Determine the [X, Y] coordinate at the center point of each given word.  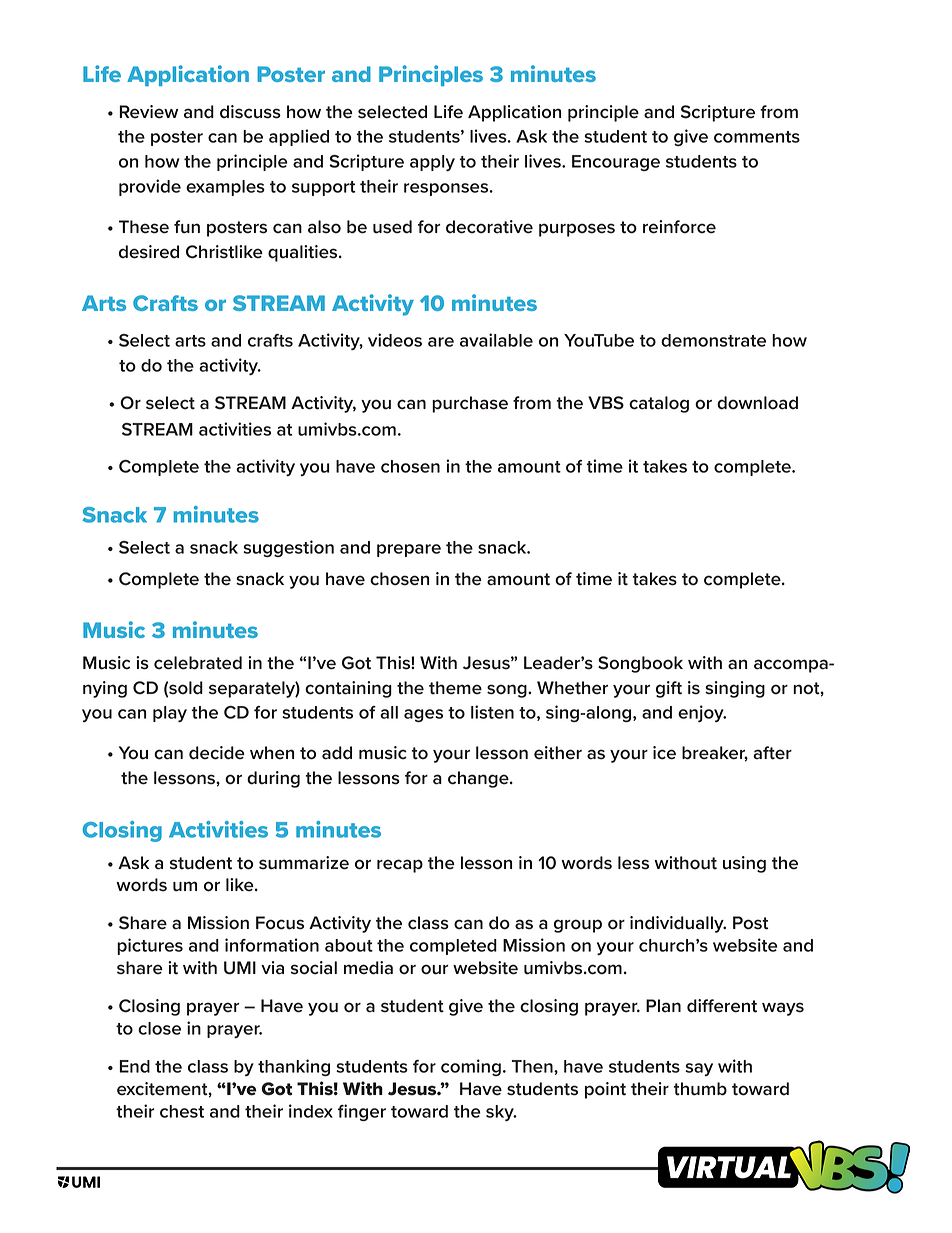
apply [432, 163]
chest [182, 1111]
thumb [700, 1089]
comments [757, 137]
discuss [250, 112]
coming [471, 1067]
